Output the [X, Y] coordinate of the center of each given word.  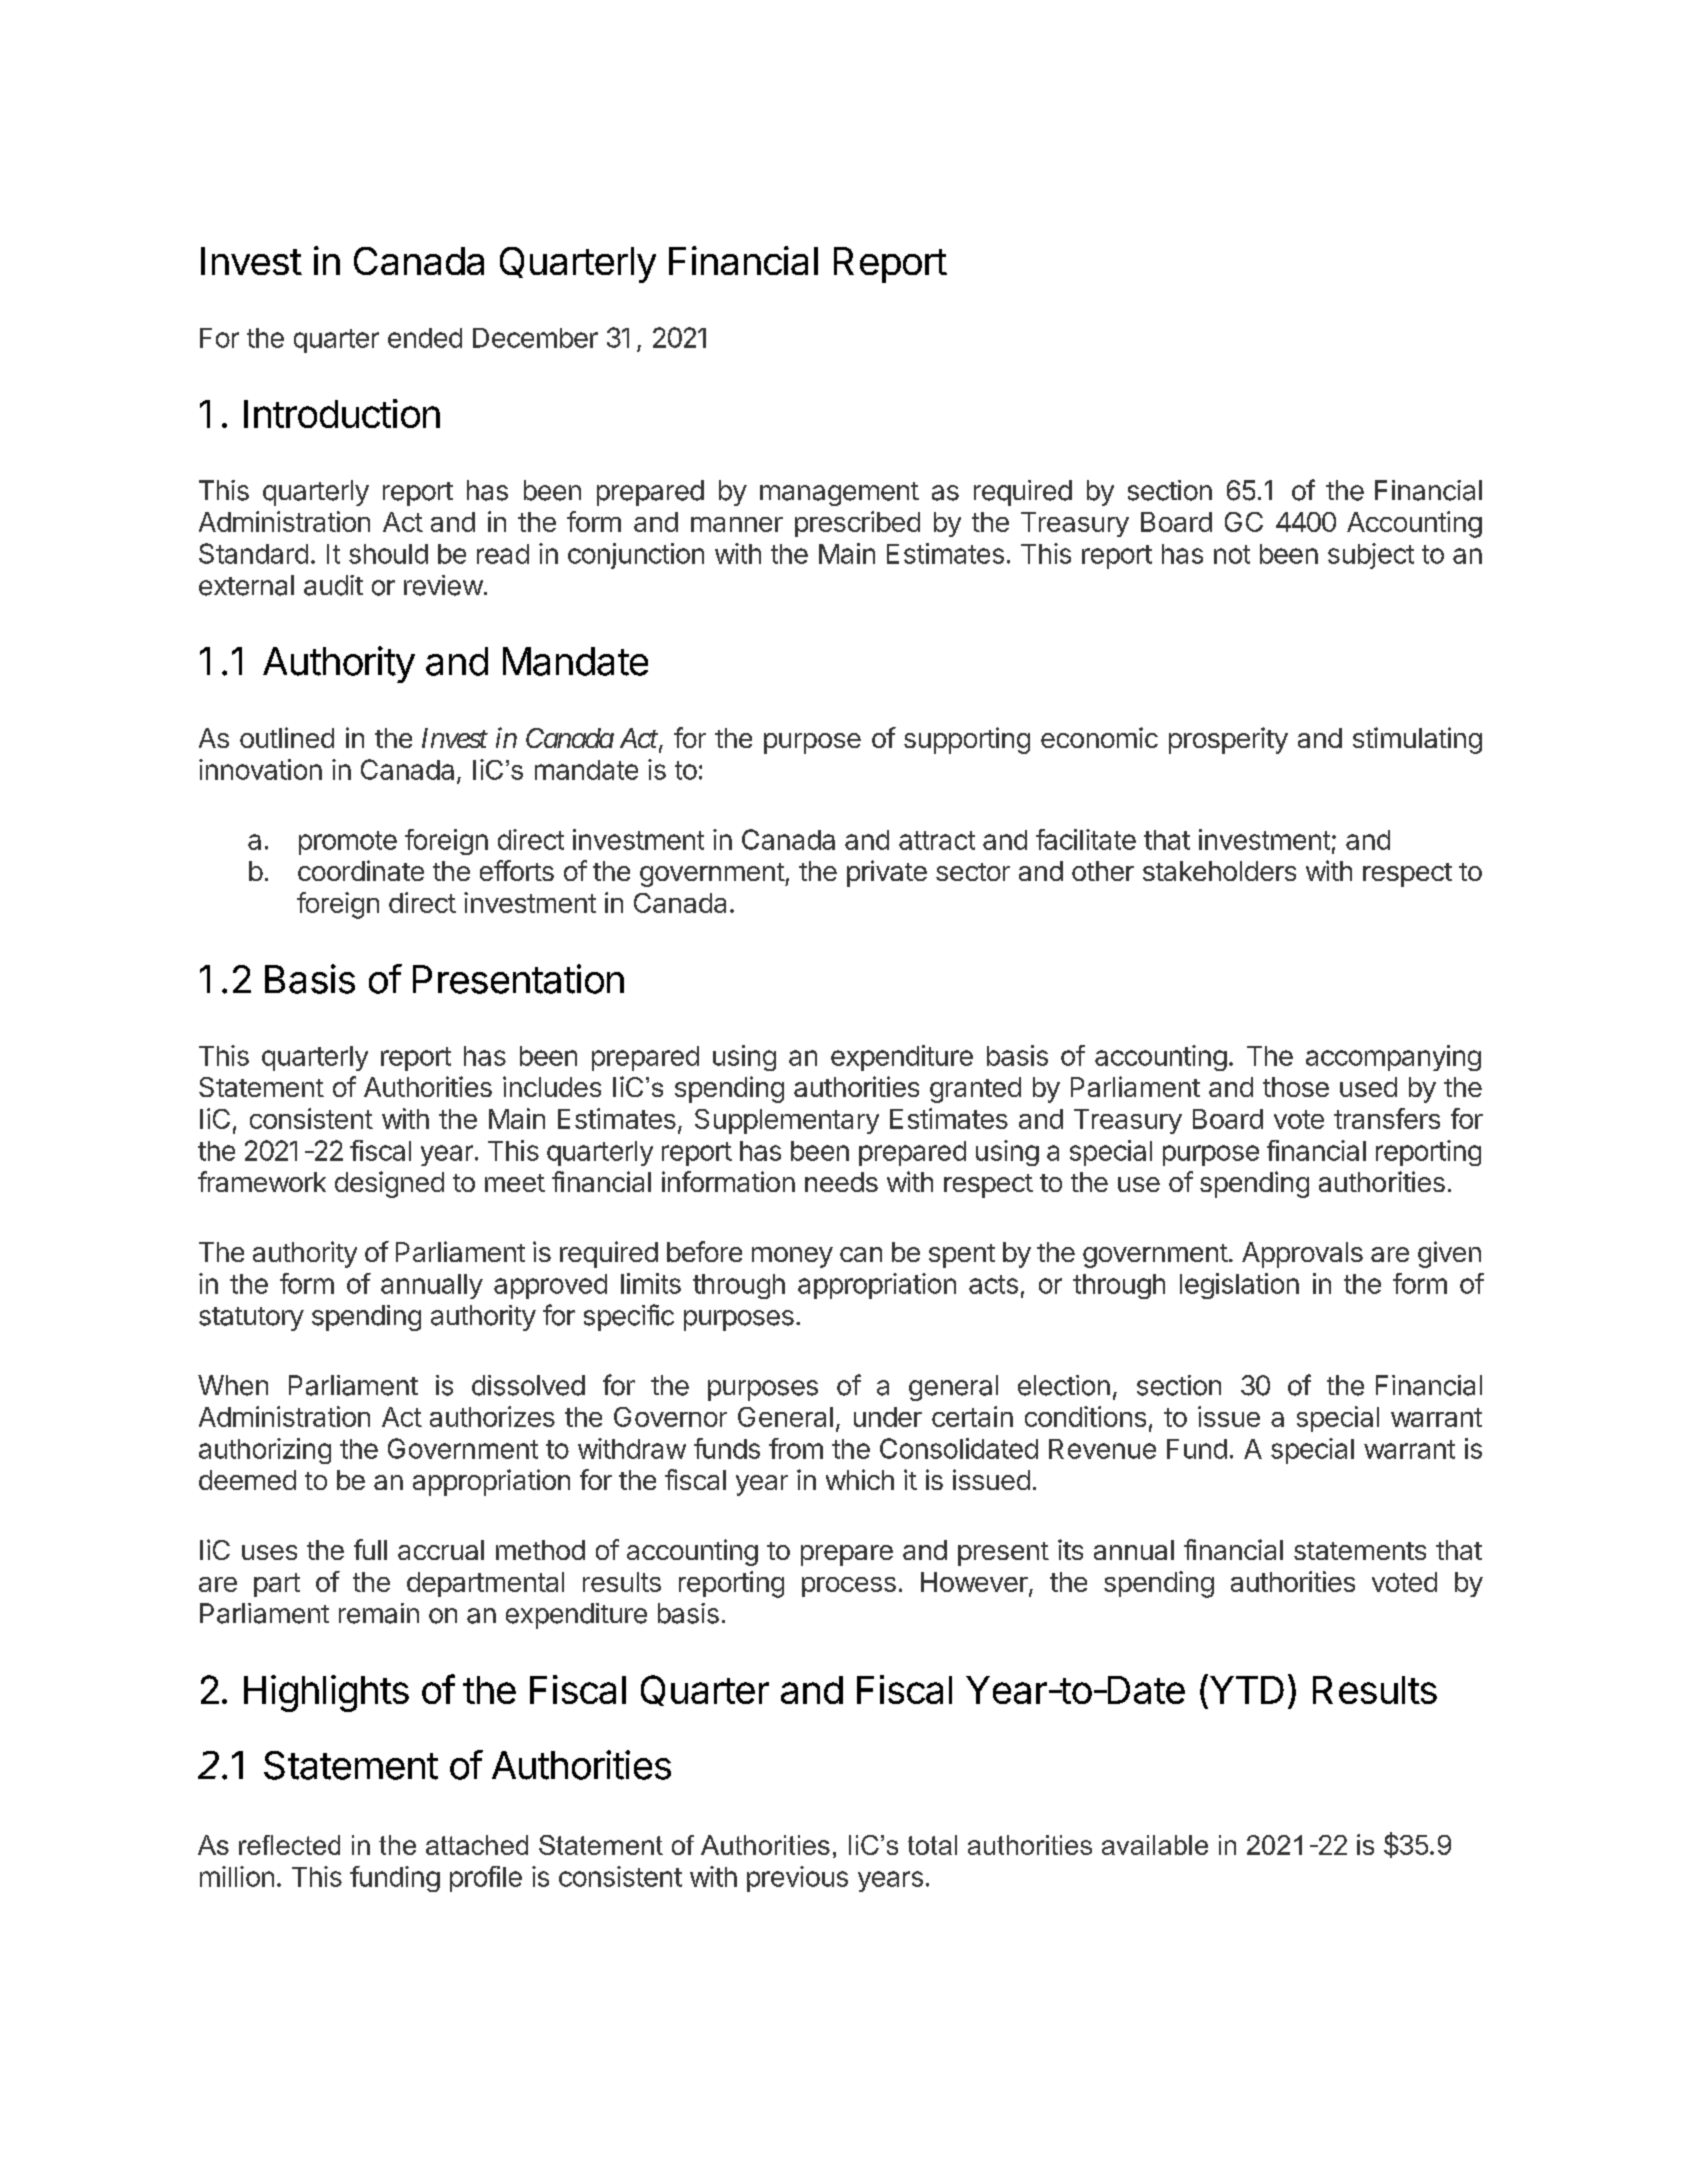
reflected [289, 1845]
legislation [1239, 1286]
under [888, 1417]
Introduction [342, 413]
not [1232, 554]
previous [797, 1879]
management [839, 494]
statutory [251, 1319]
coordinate [361, 870]
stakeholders [1219, 871]
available [1155, 1845]
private [887, 873]
